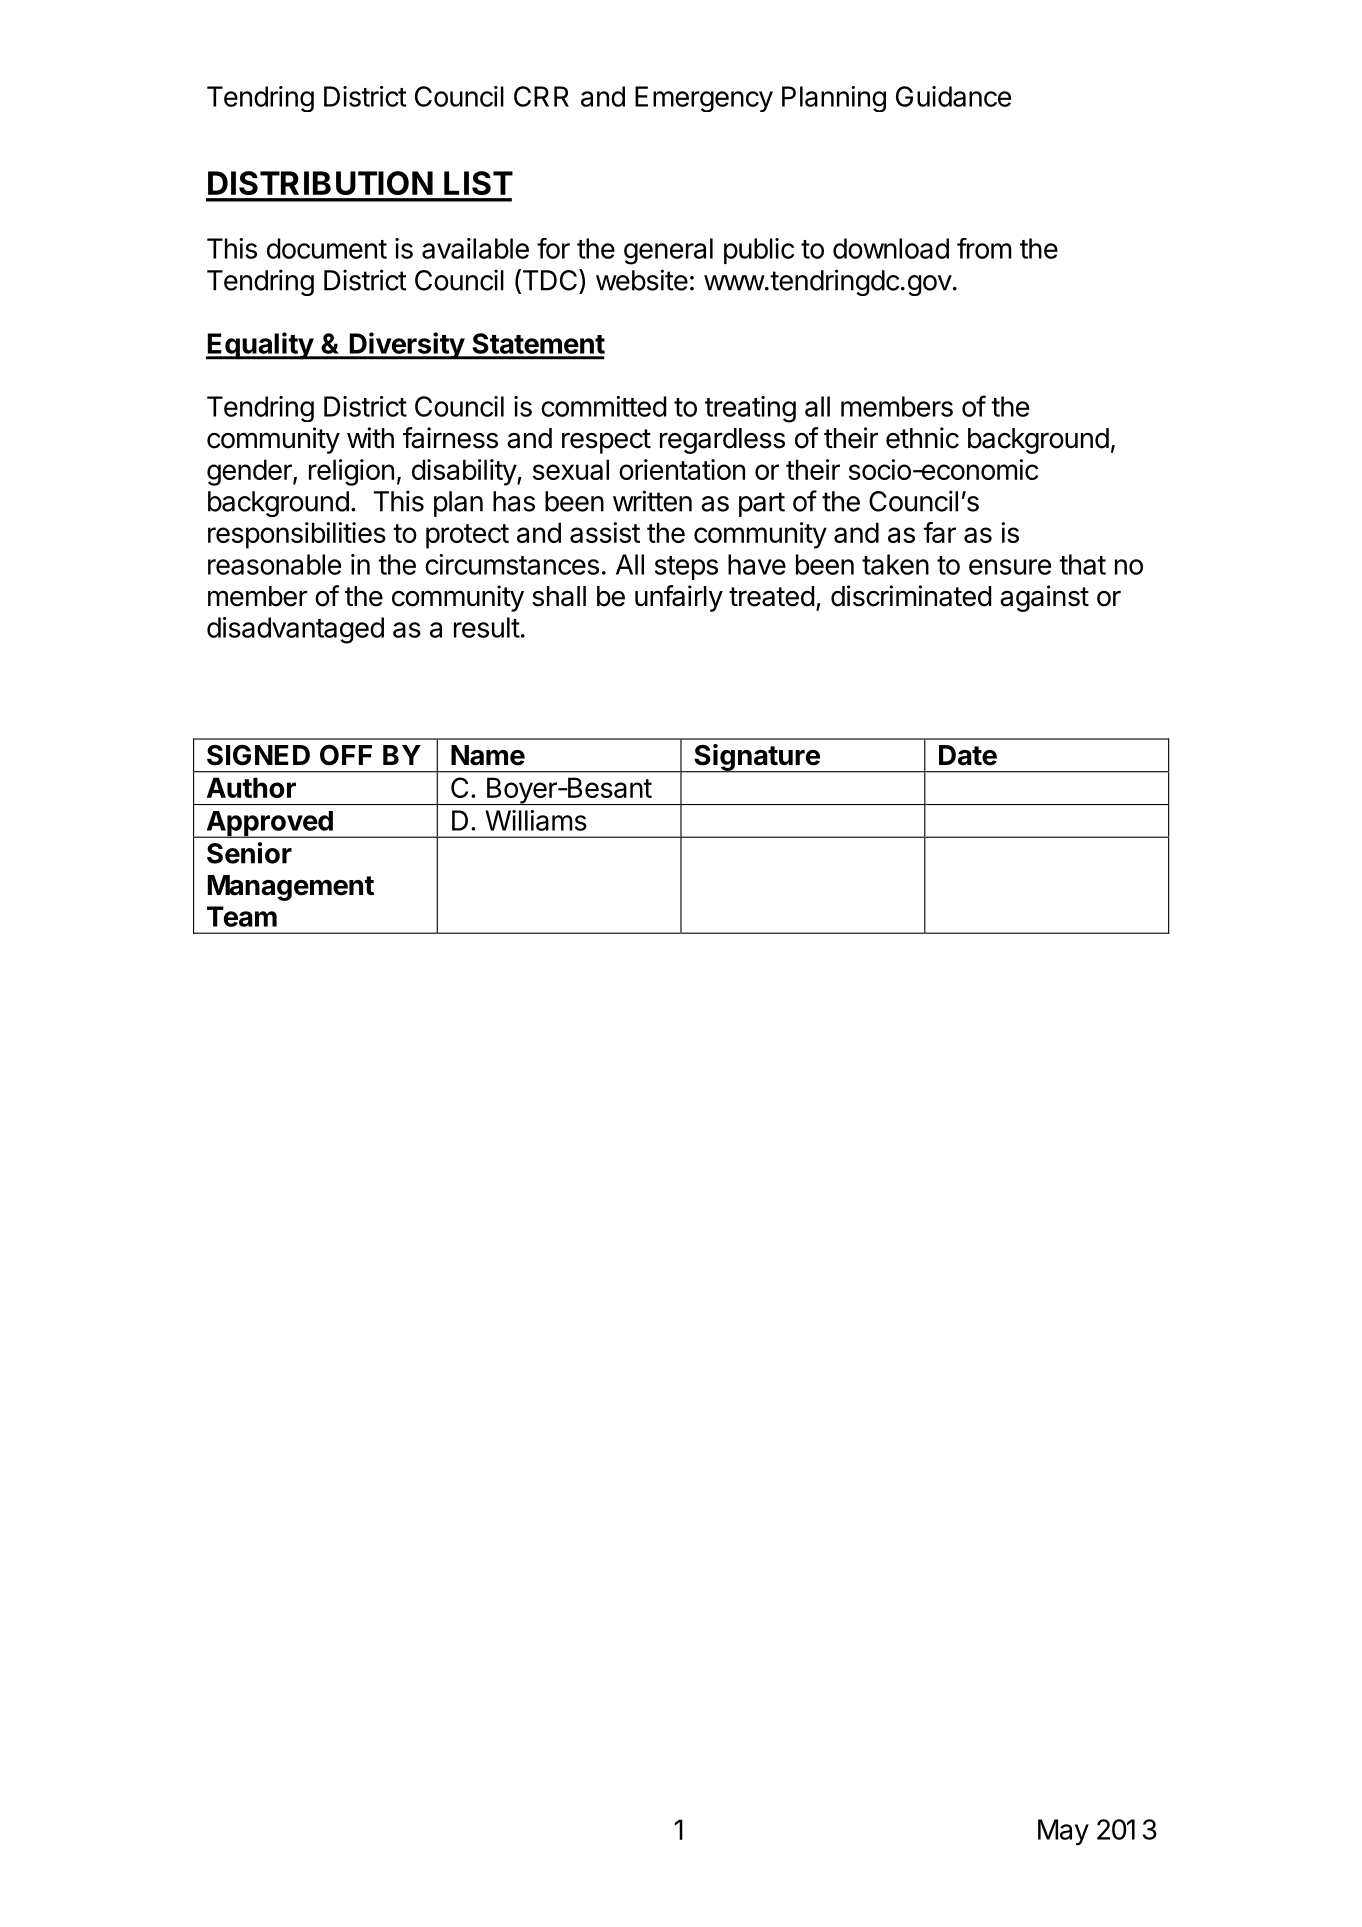  What do you see at coordinates (704, 99) in the screenshot?
I see `Emergency` at bounding box center [704, 99].
